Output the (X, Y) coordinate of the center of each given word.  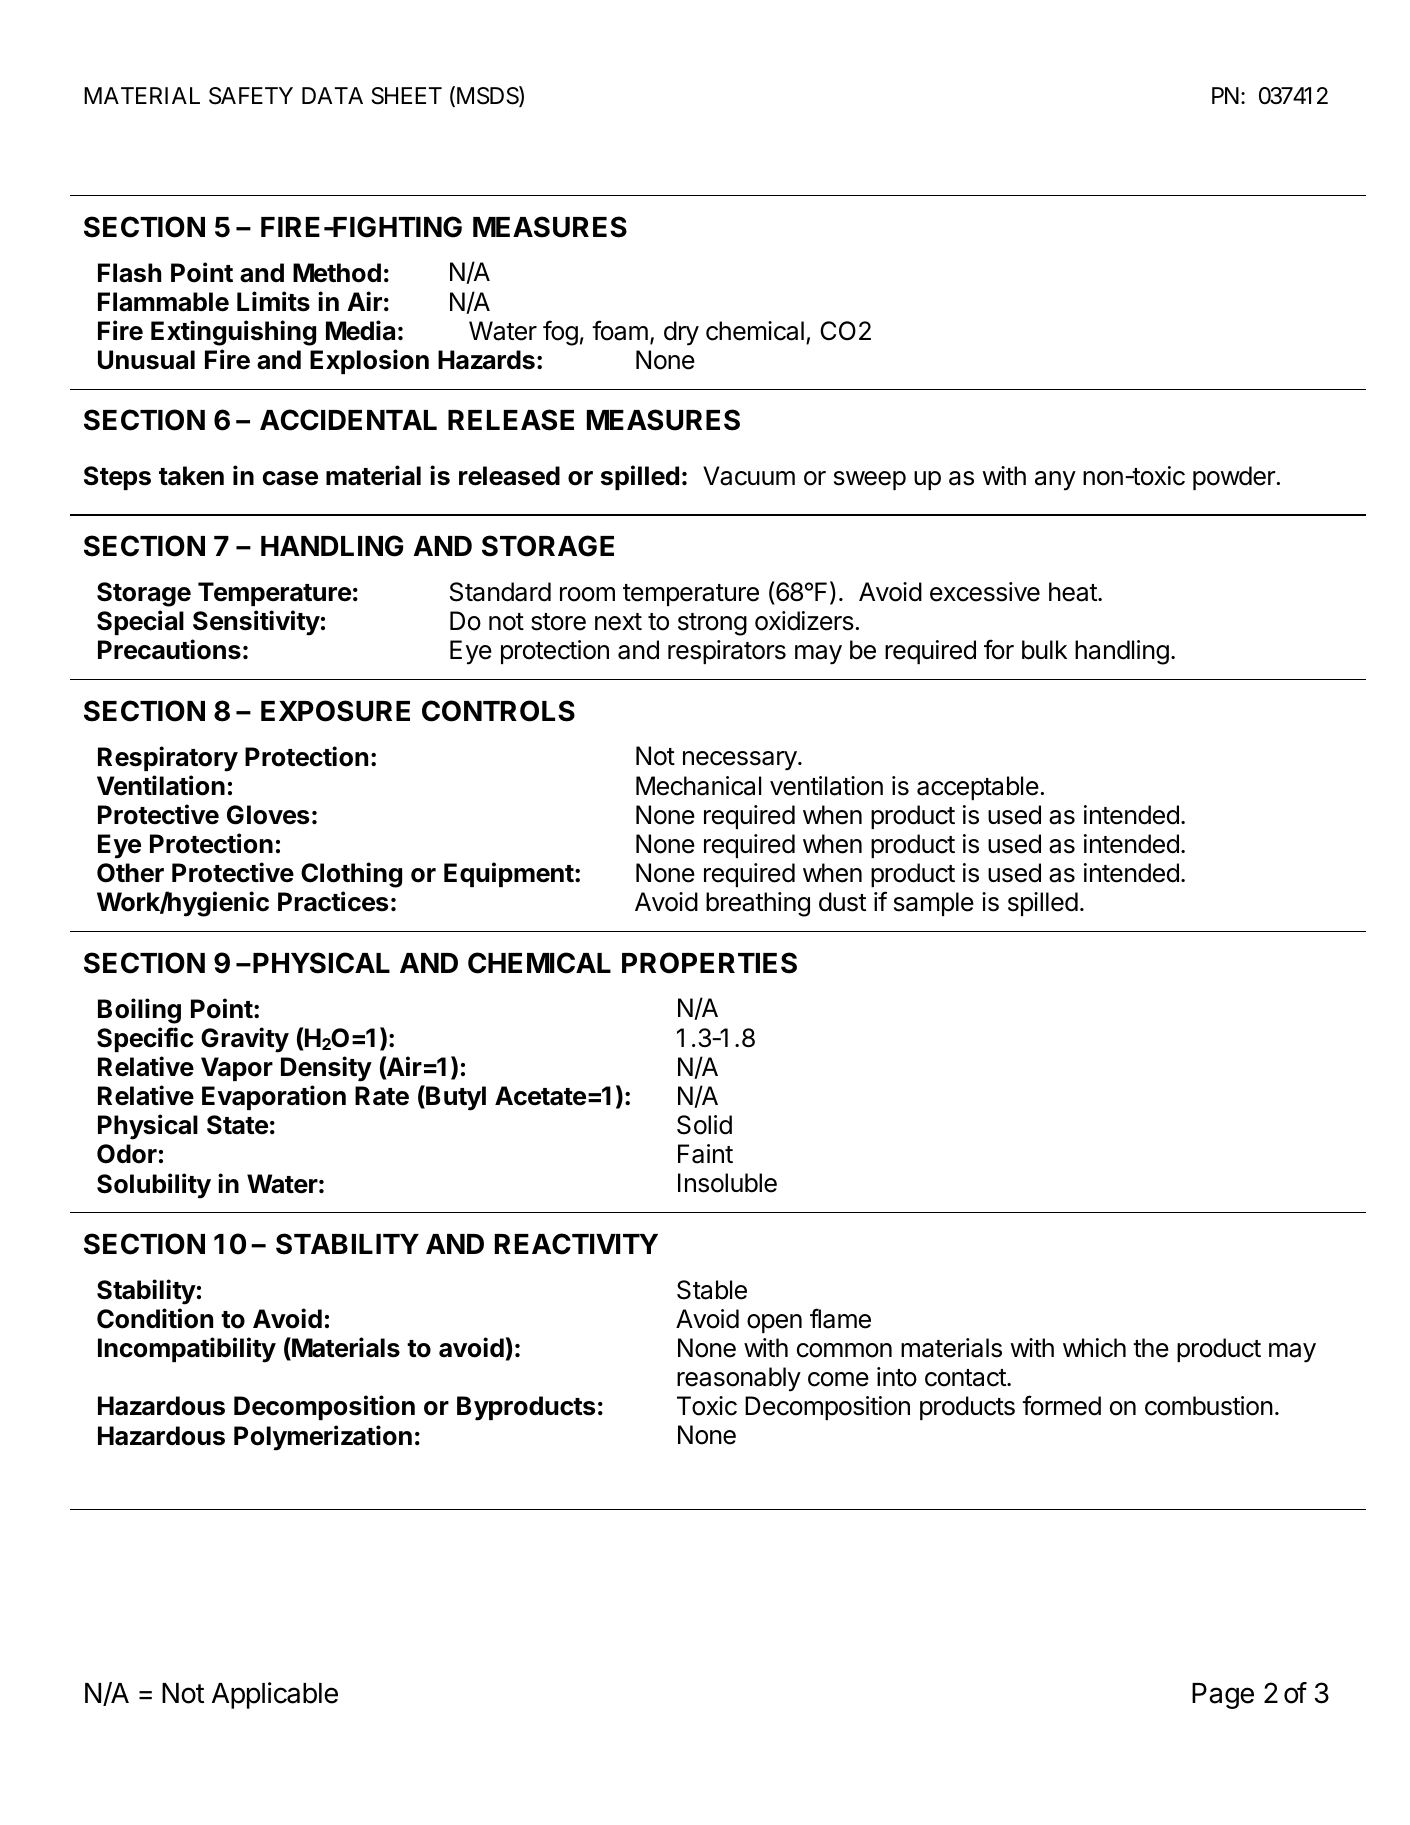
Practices (333, 901)
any (1055, 481)
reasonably (739, 1379)
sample (934, 904)
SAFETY (251, 96)
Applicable (275, 1695)
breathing (758, 904)
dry (681, 333)
